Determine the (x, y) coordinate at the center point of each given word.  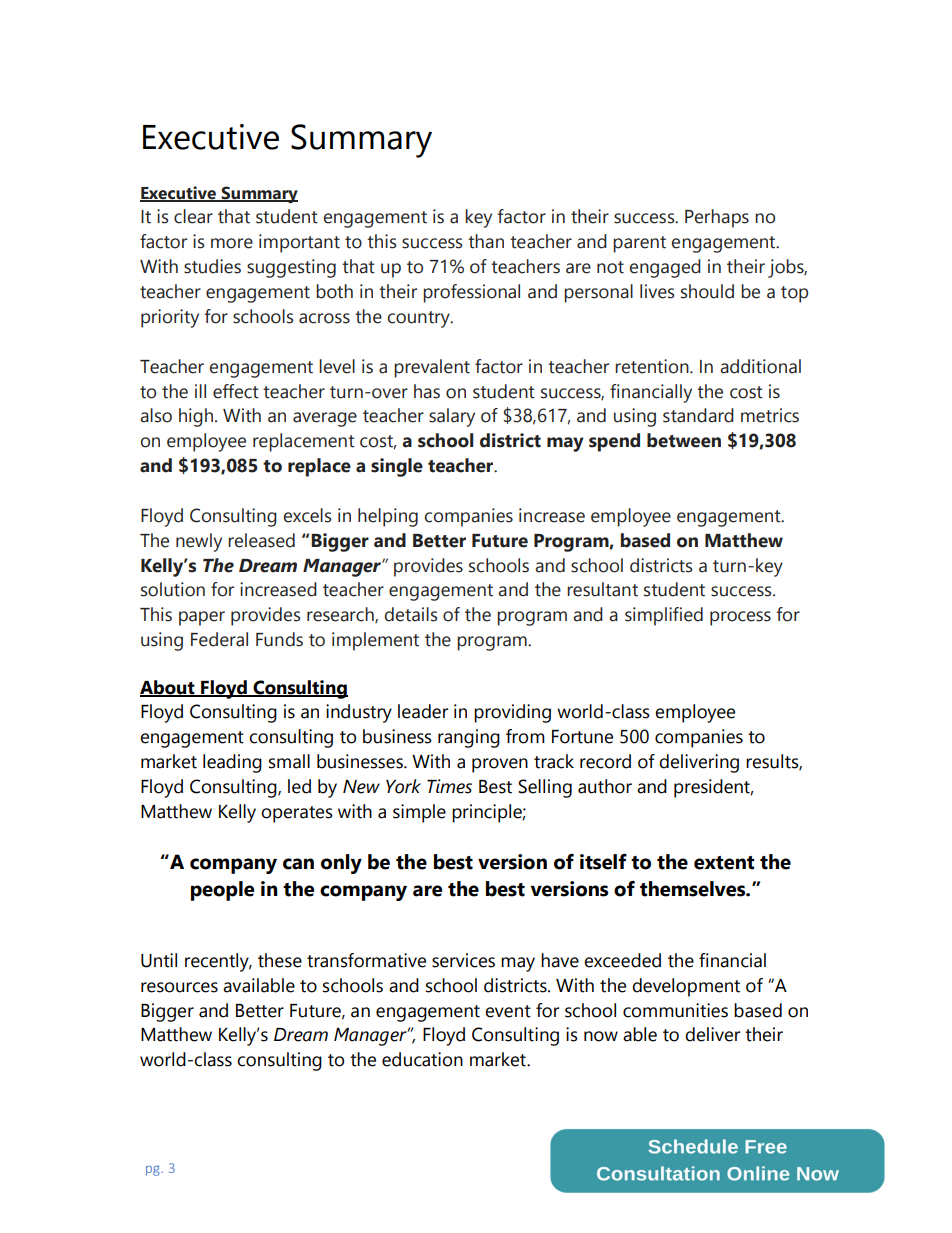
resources (179, 987)
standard (698, 415)
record (605, 761)
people (222, 891)
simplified (664, 616)
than (486, 241)
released (261, 540)
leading (232, 763)
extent (724, 863)
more (232, 243)
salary (452, 417)
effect (236, 391)
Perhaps (717, 218)
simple (419, 813)
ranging (469, 738)
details (411, 614)
